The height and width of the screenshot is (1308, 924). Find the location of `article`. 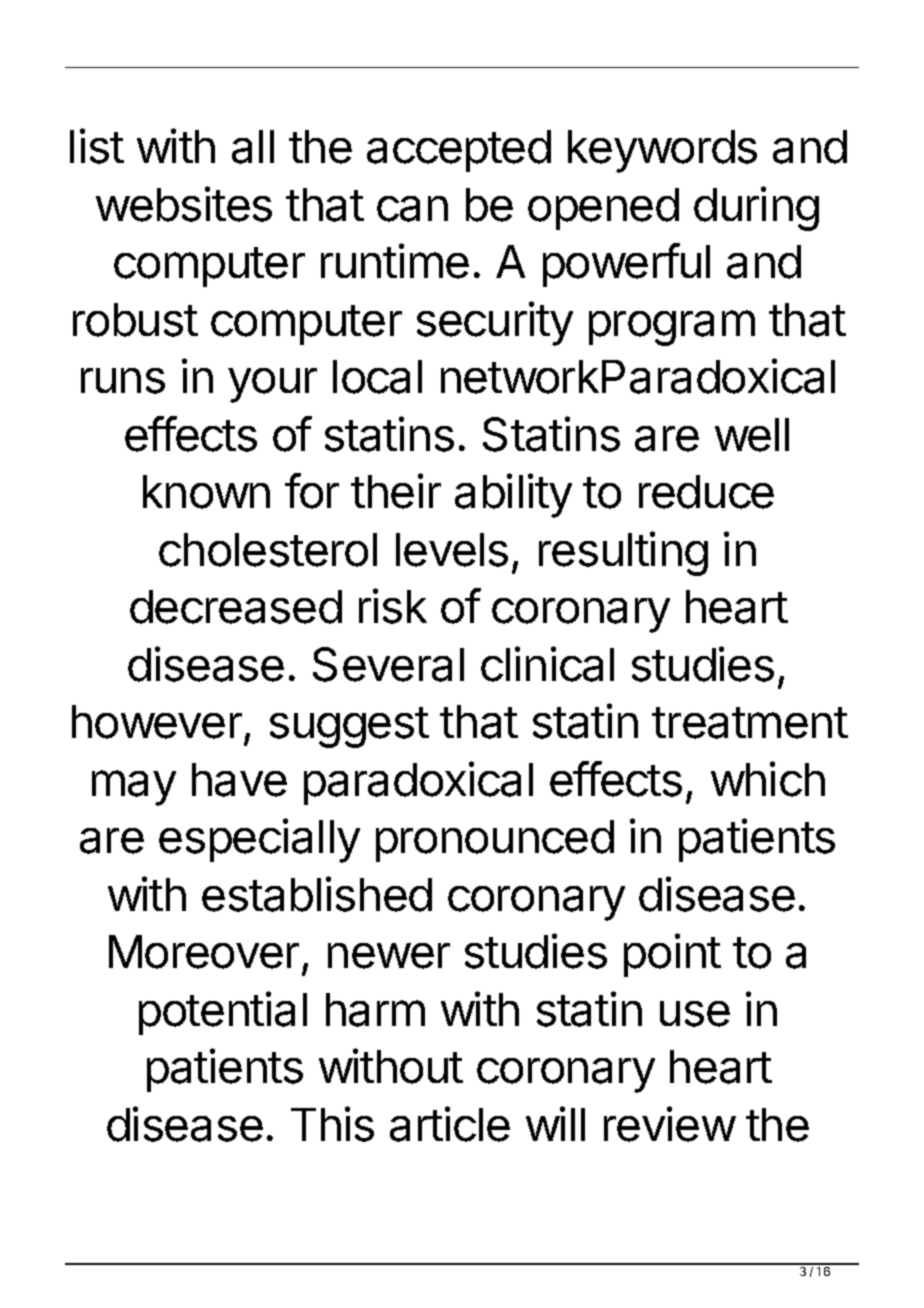

article is located at coordinates (450, 1124).
